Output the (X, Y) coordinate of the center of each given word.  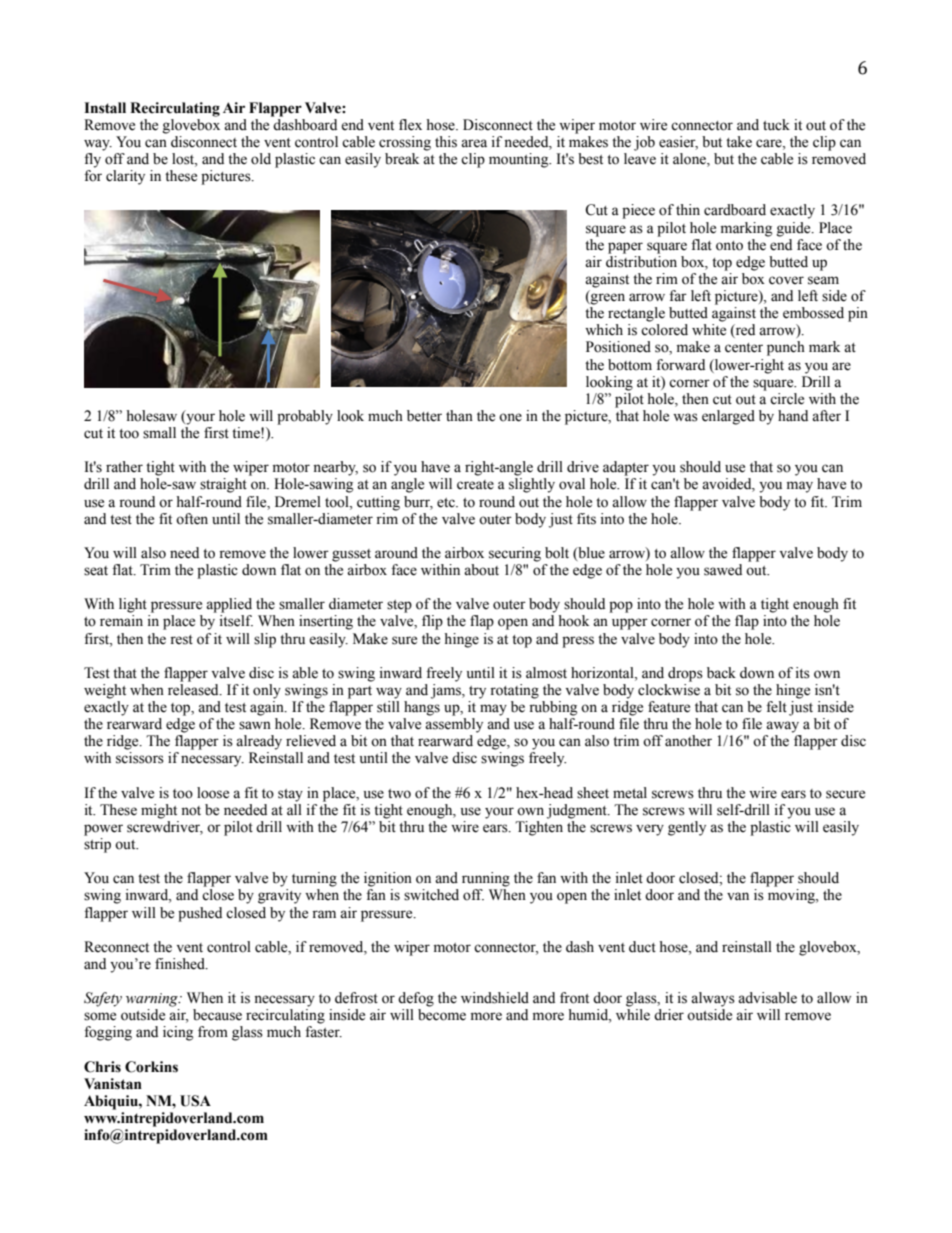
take (739, 142)
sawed (723, 570)
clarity (125, 177)
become (442, 1015)
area (474, 143)
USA (195, 1101)
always (713, 999)
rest (181, 640)
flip (432, 622)
